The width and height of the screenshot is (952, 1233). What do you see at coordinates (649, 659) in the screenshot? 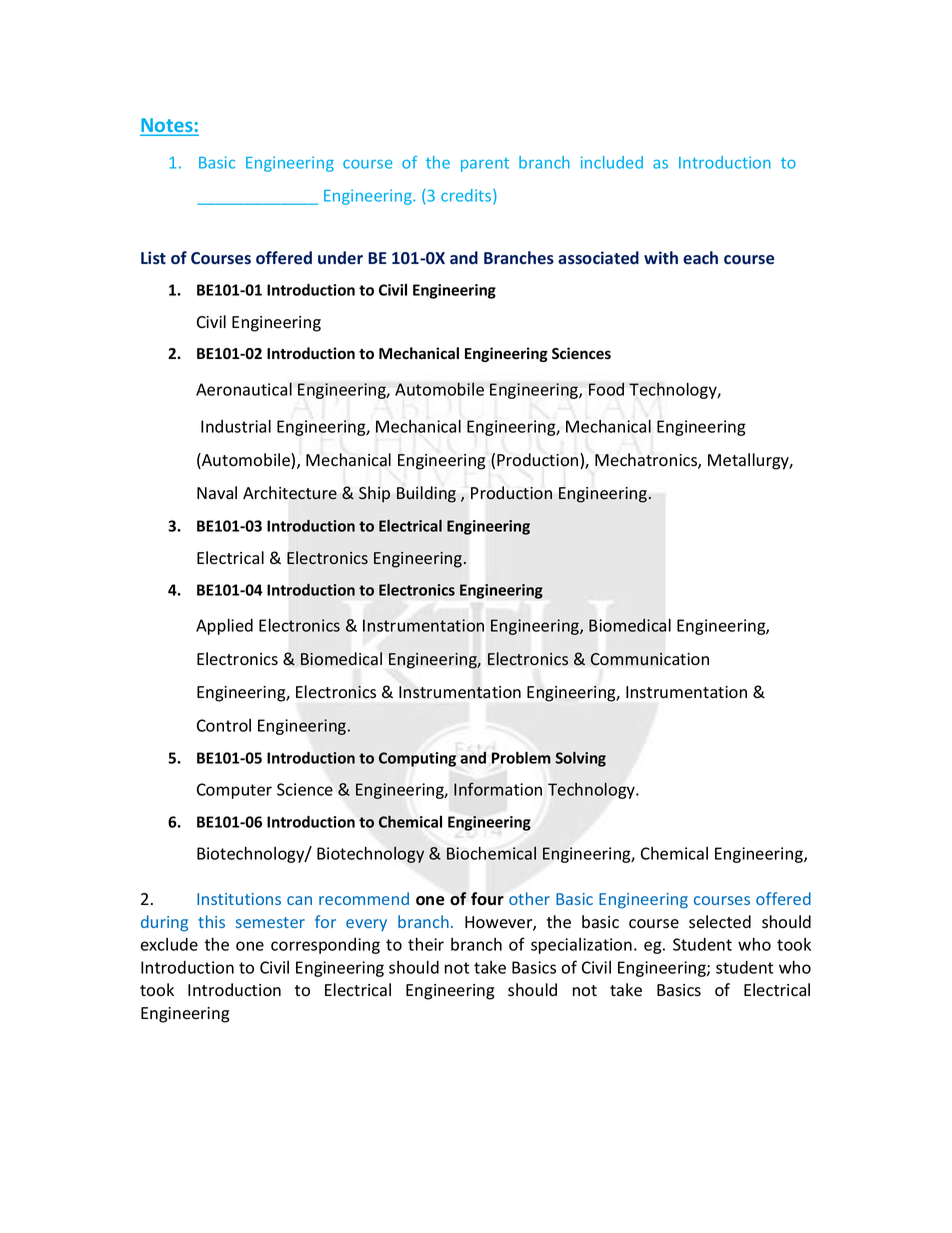
I see `Communication` at bounding box center [649, 659].
